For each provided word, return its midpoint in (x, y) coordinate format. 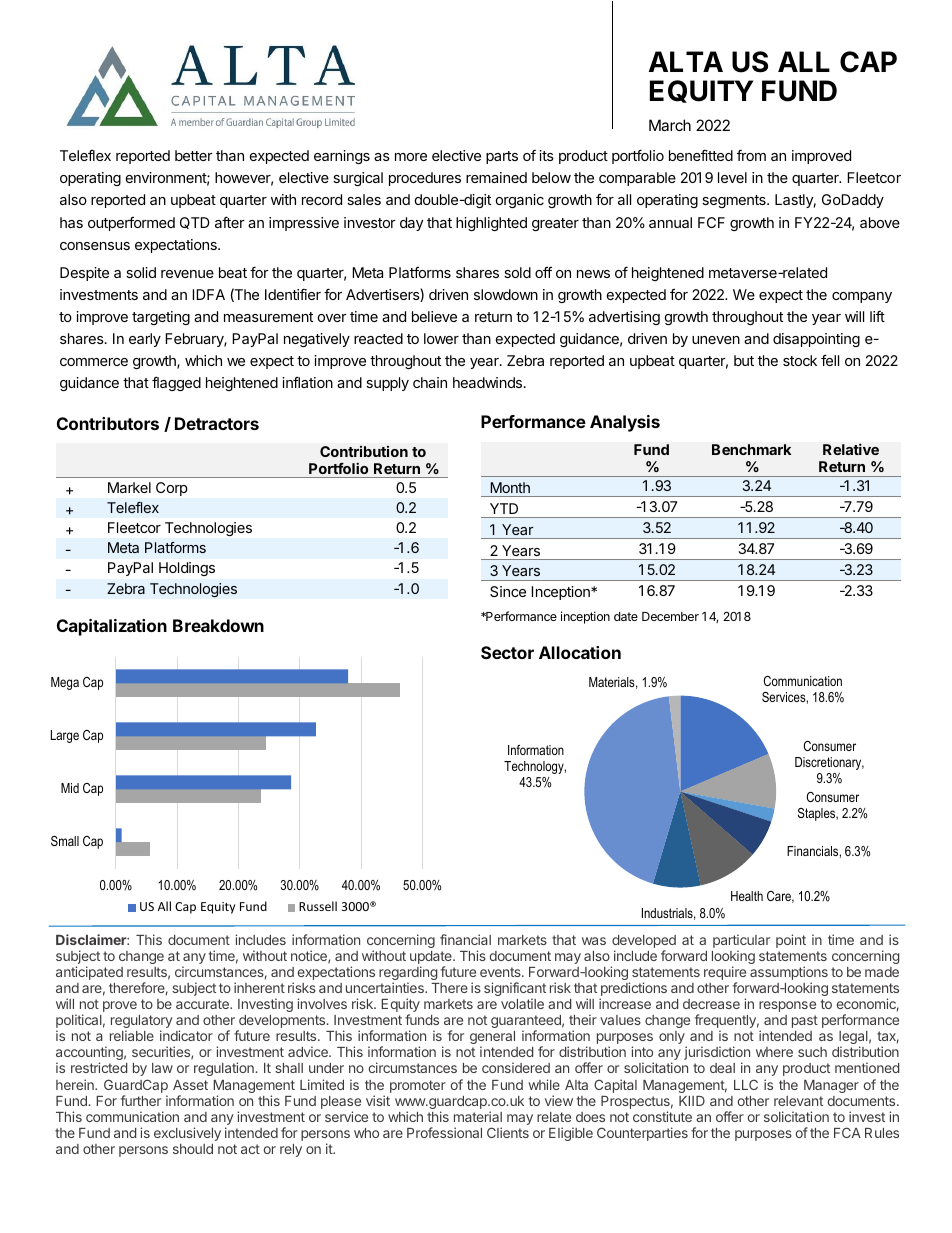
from (751, 155)
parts (502, 157)
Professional (444, 1132)
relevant (798, 1101)
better (194, 155)
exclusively (187, 1134)
